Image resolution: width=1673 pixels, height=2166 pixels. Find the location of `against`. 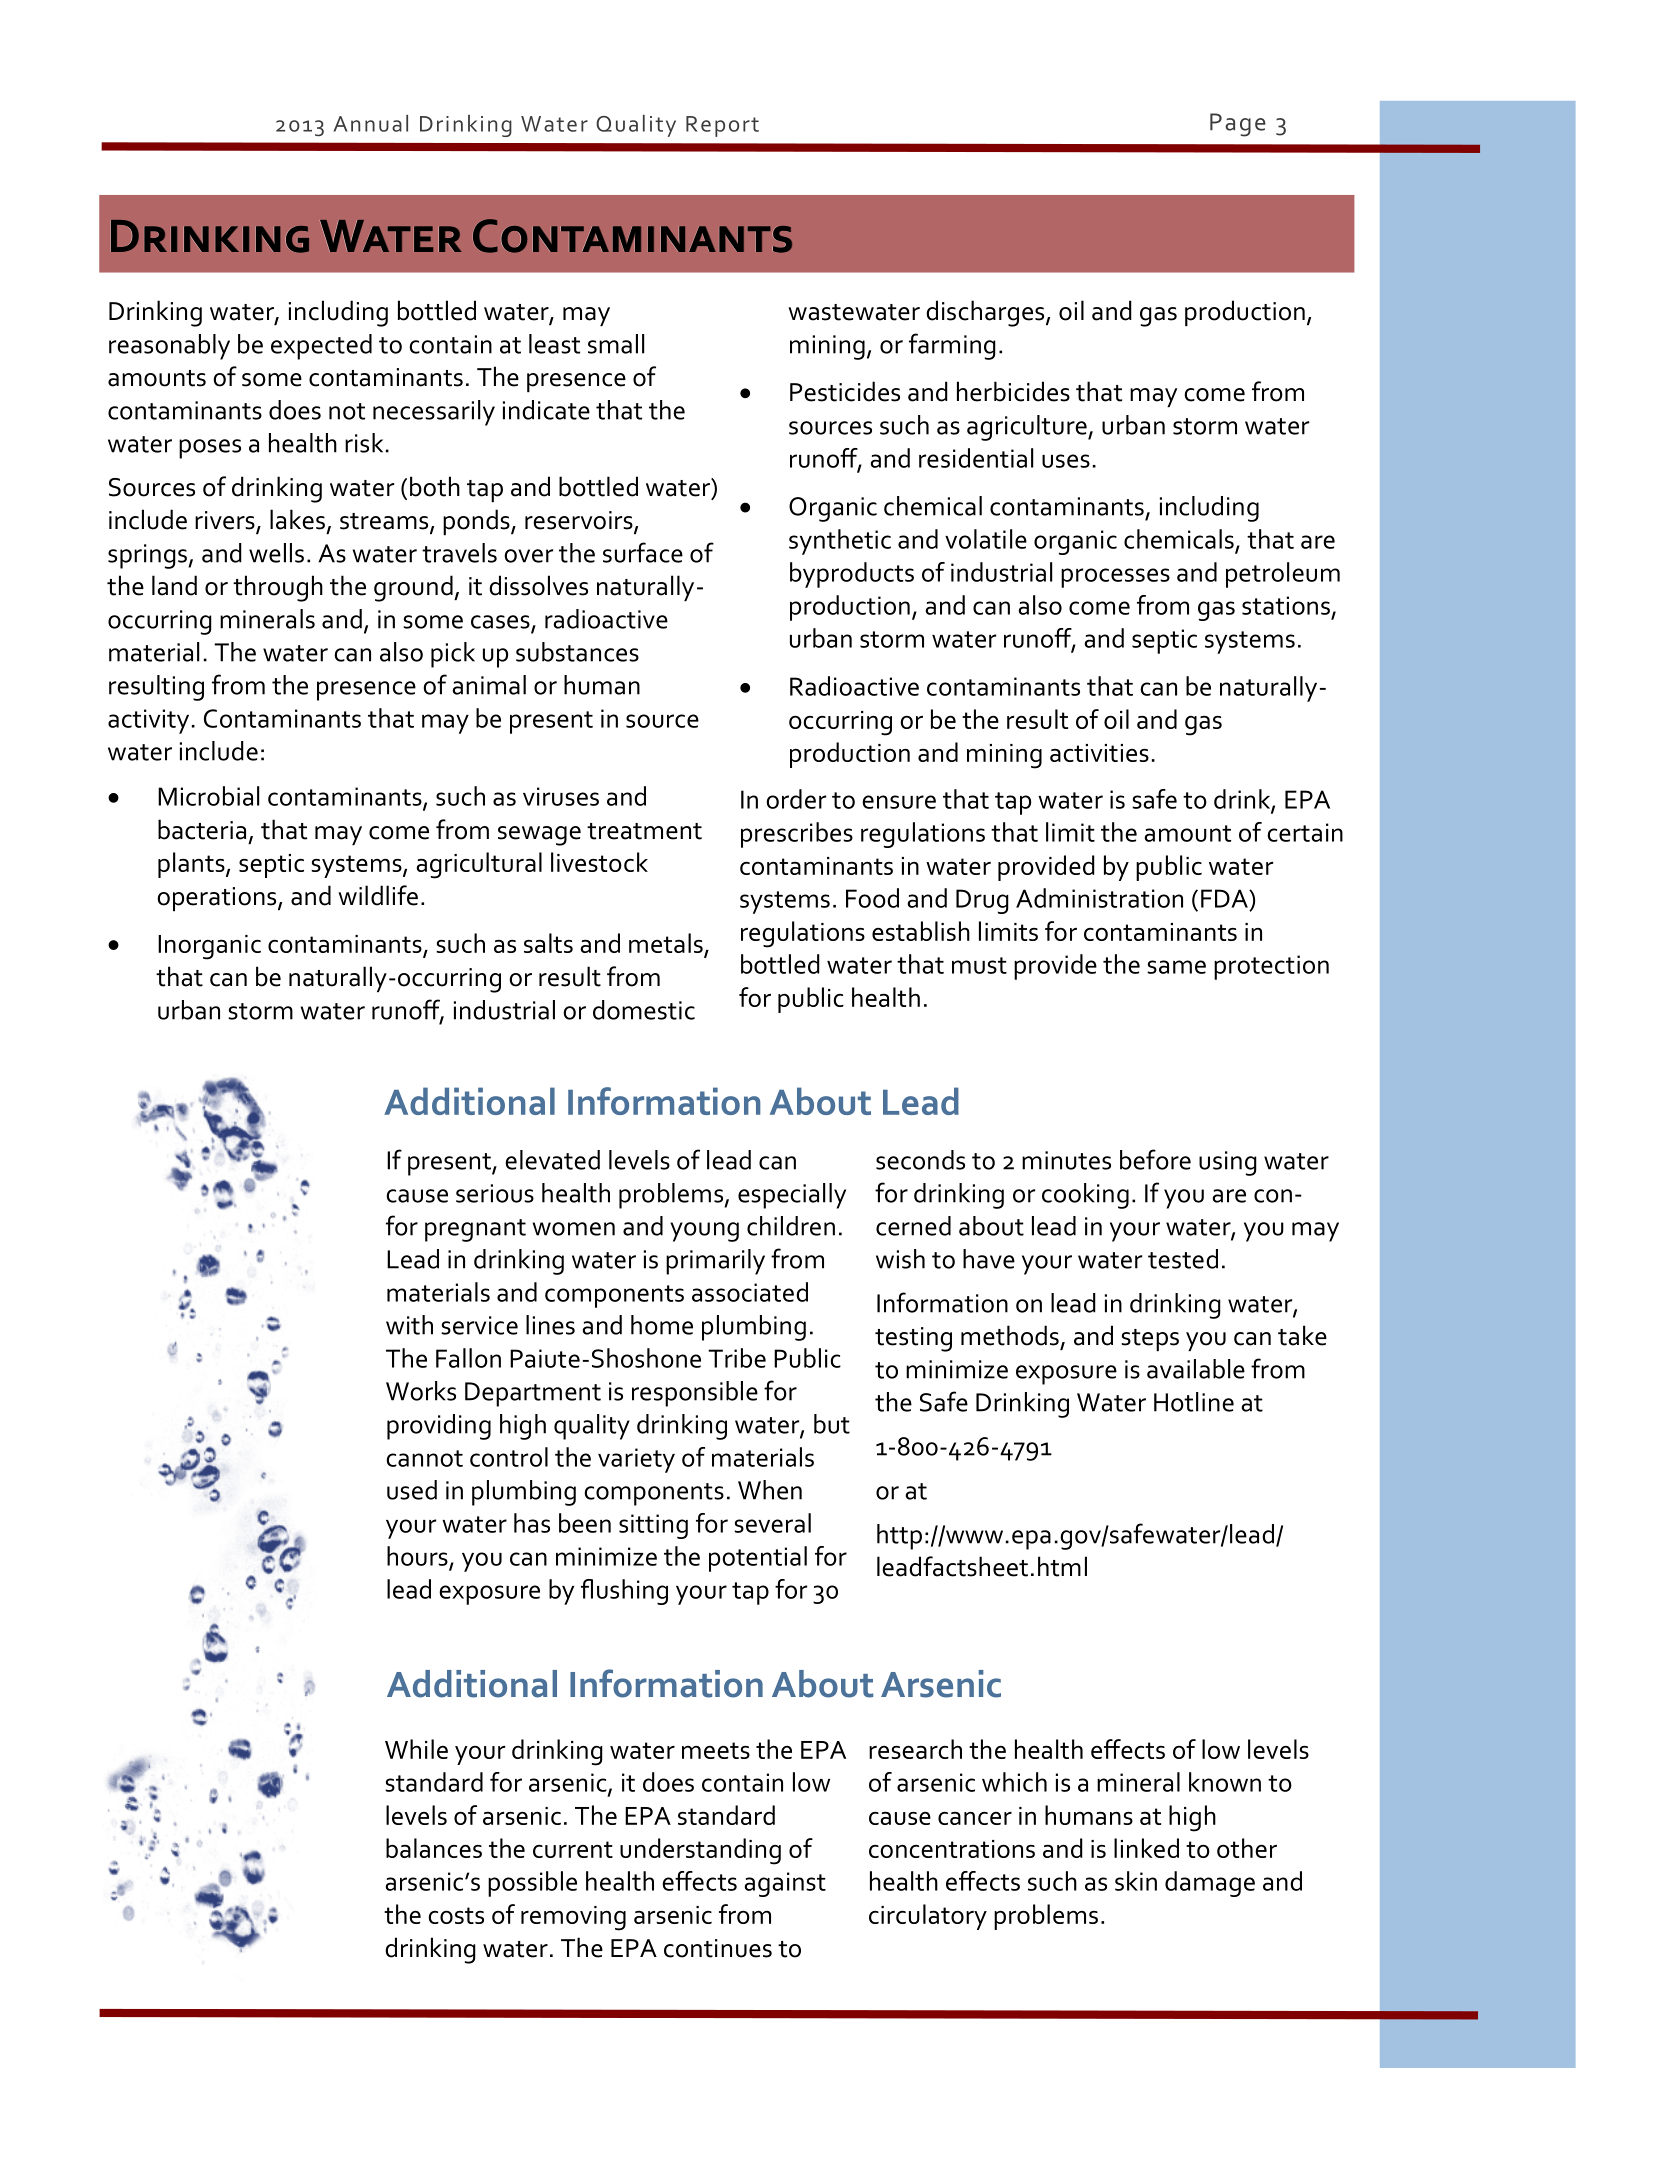

against is located at coordinates (785, 1884).
